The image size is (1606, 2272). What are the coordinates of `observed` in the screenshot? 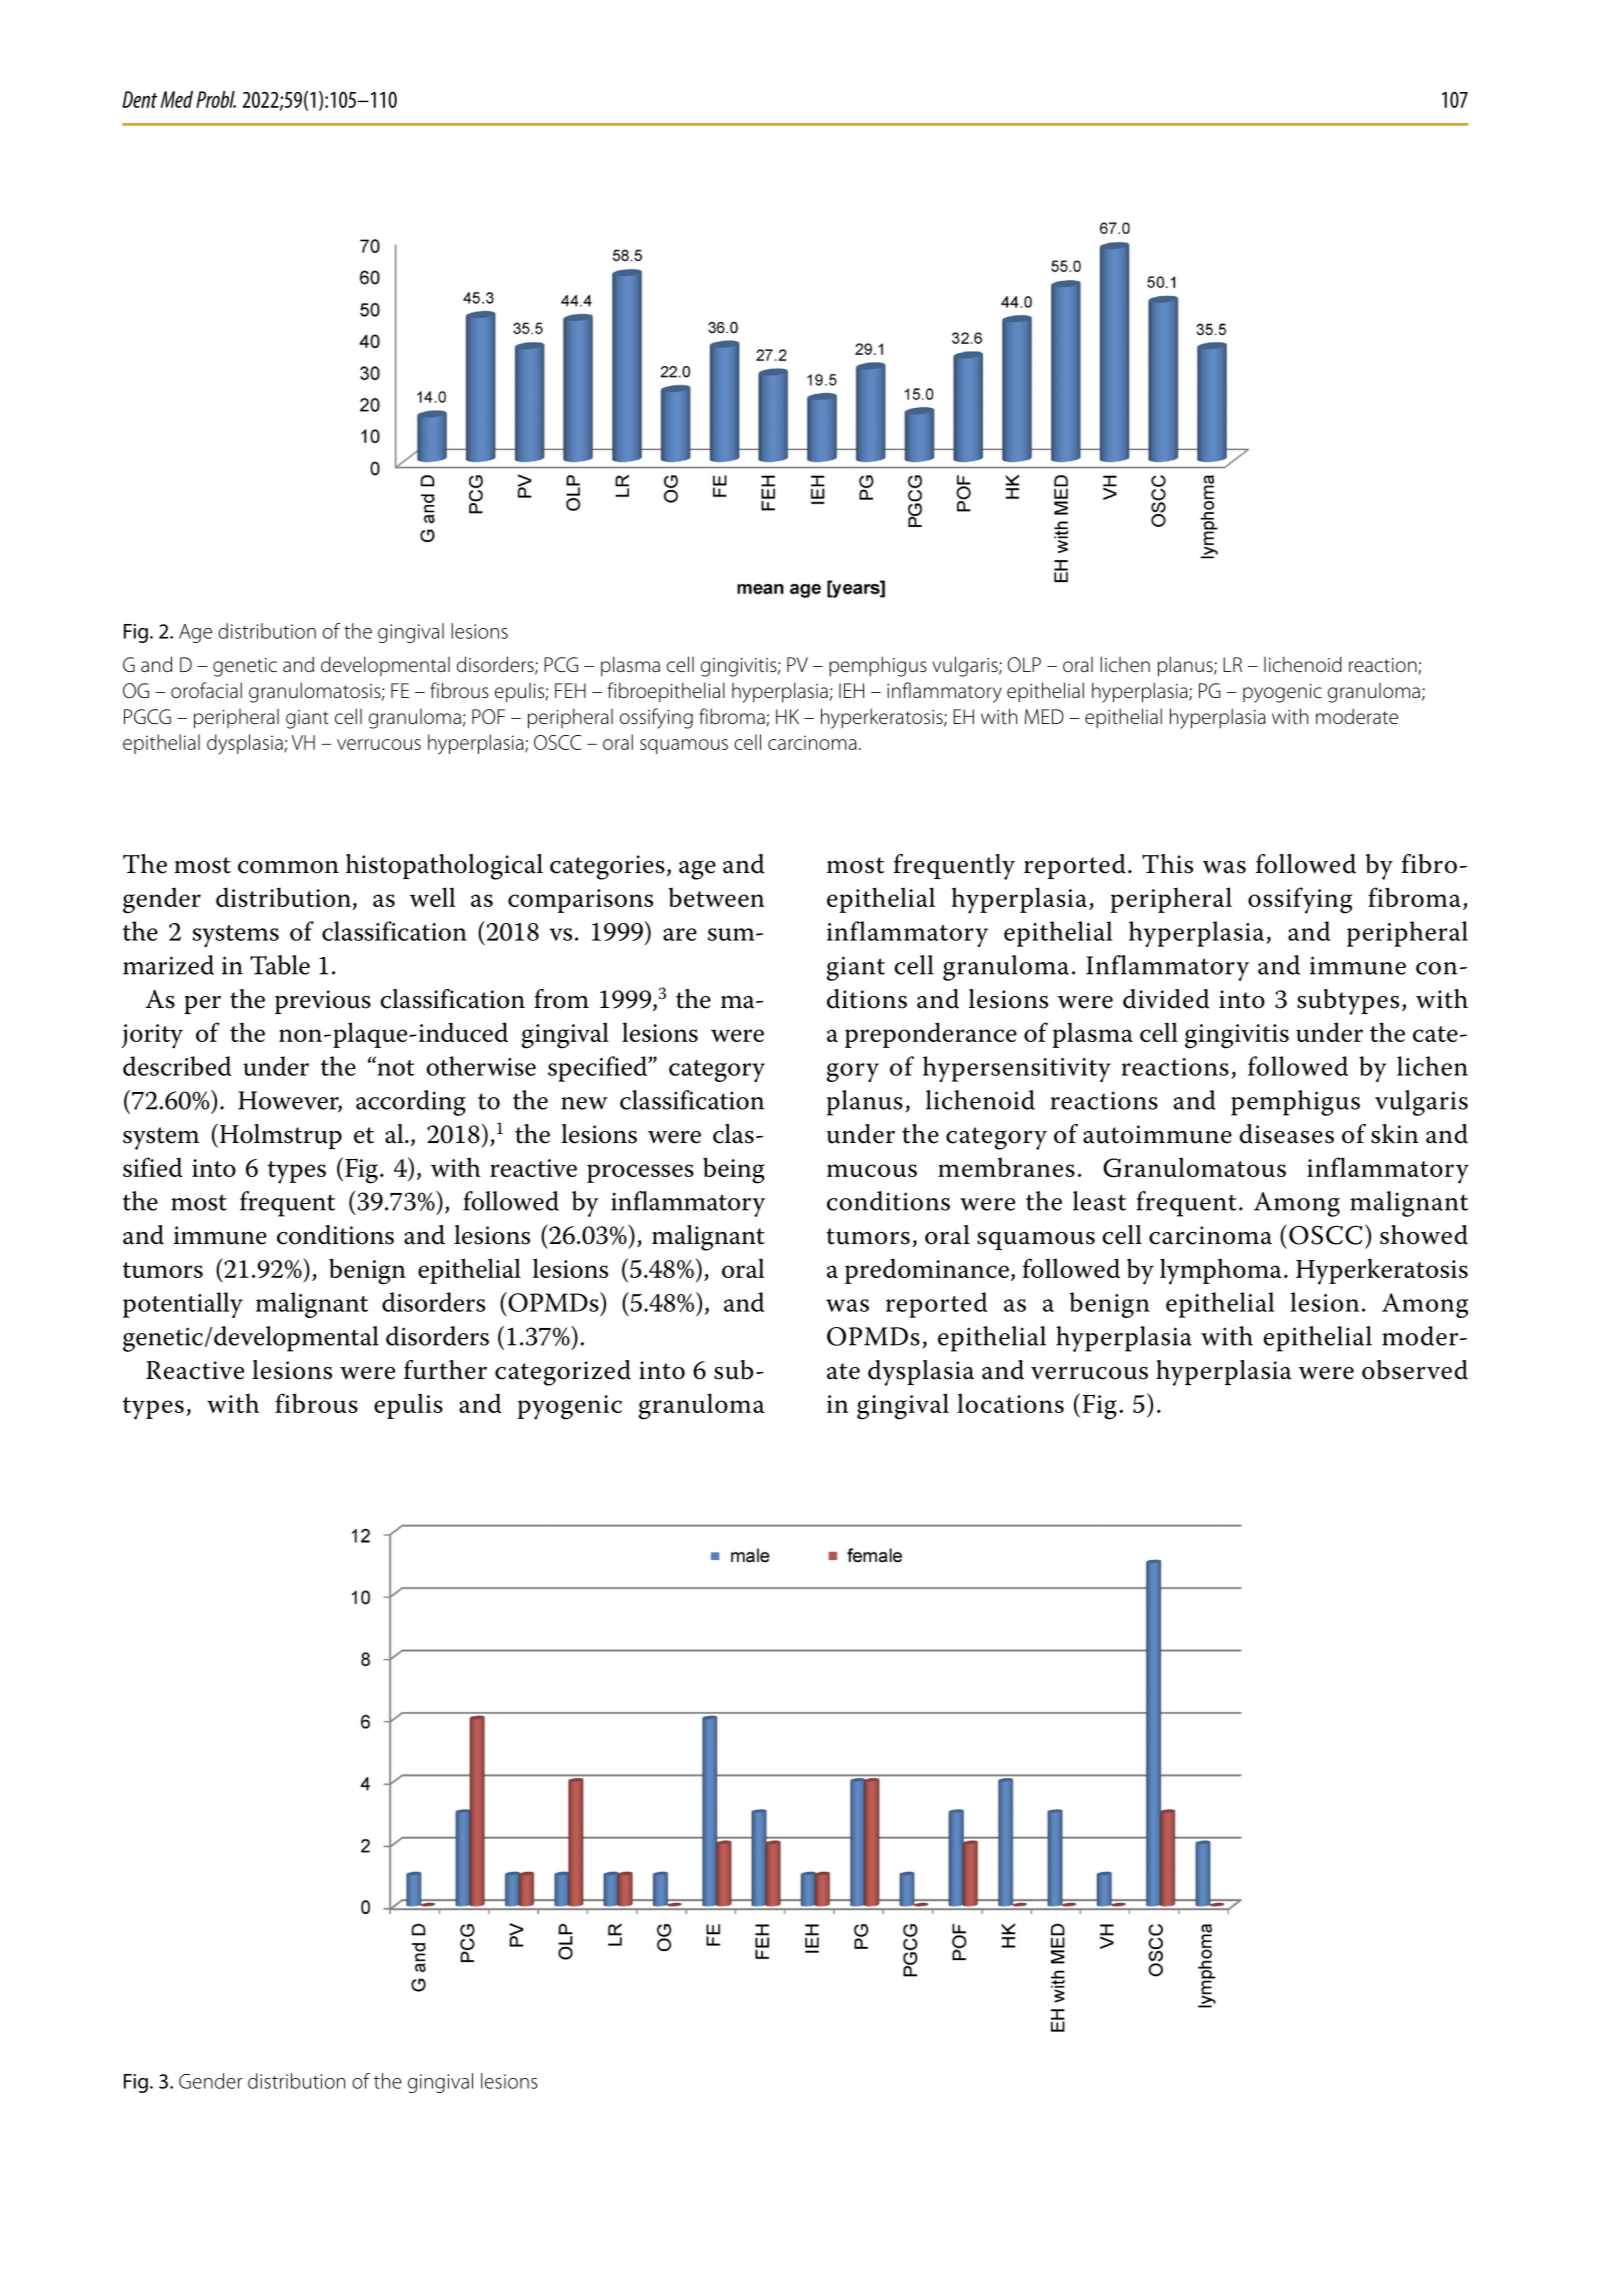 It's located at (1415, 1370).
